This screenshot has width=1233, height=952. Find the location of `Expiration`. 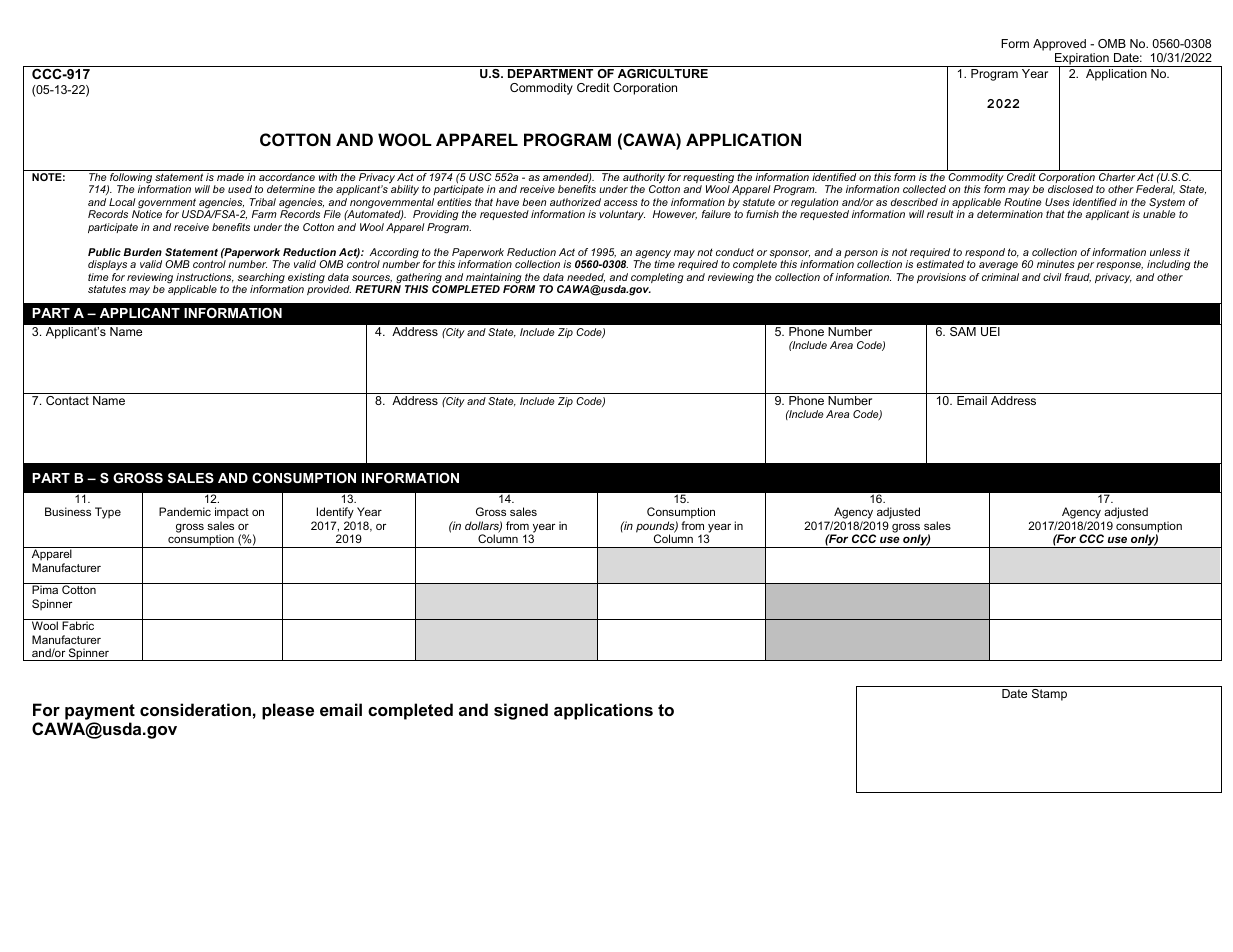

Expiration is located at coordinates (1082, 60).
